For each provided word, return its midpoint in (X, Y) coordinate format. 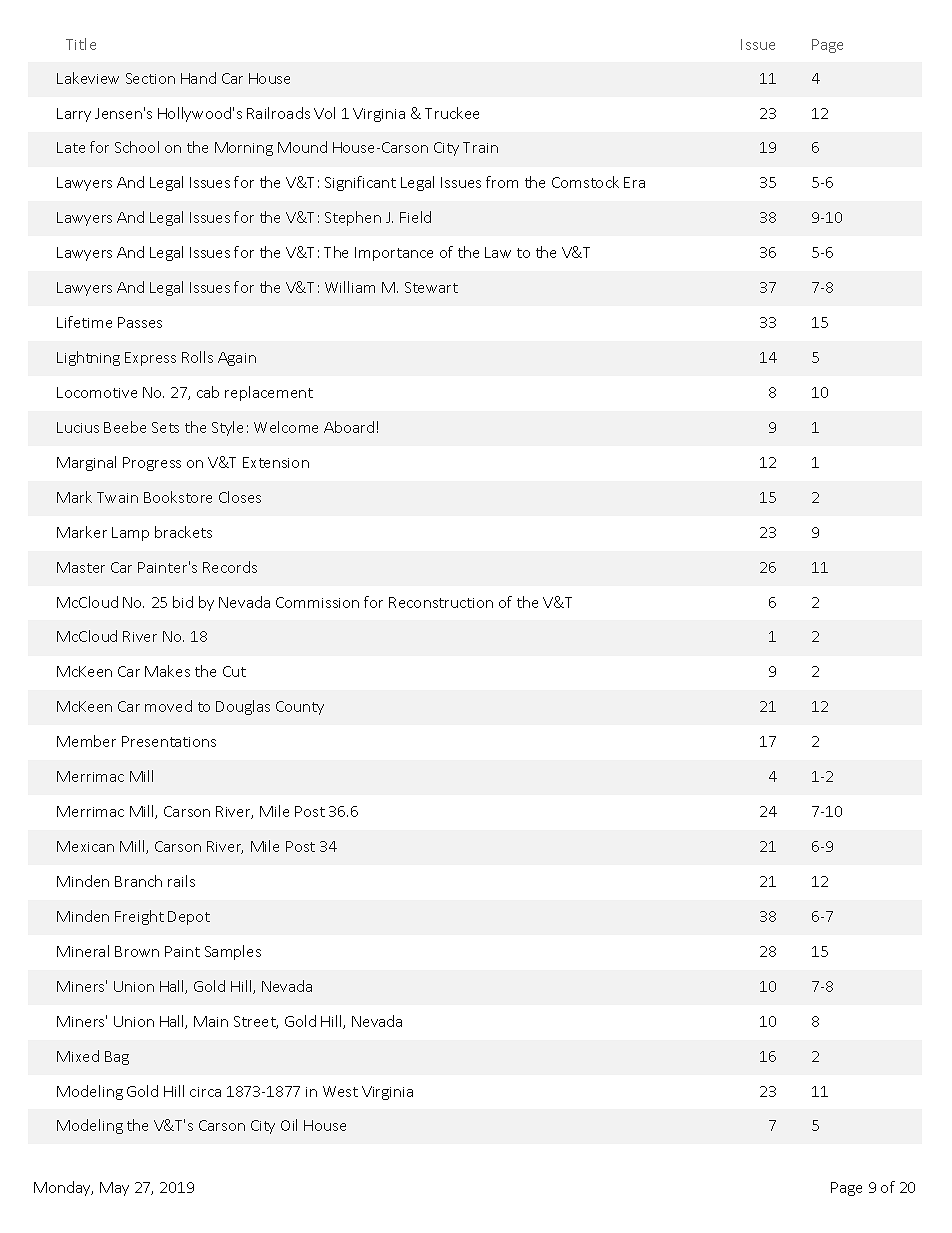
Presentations (169, 741)
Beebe (125, 427)
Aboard (349, 427)
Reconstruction (441, 602)
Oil (289, 1125)
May (114, 1189)
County (300, 708)
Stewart (431, 287)
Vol (324, 113)
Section (150, 78)
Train (480, 147)
